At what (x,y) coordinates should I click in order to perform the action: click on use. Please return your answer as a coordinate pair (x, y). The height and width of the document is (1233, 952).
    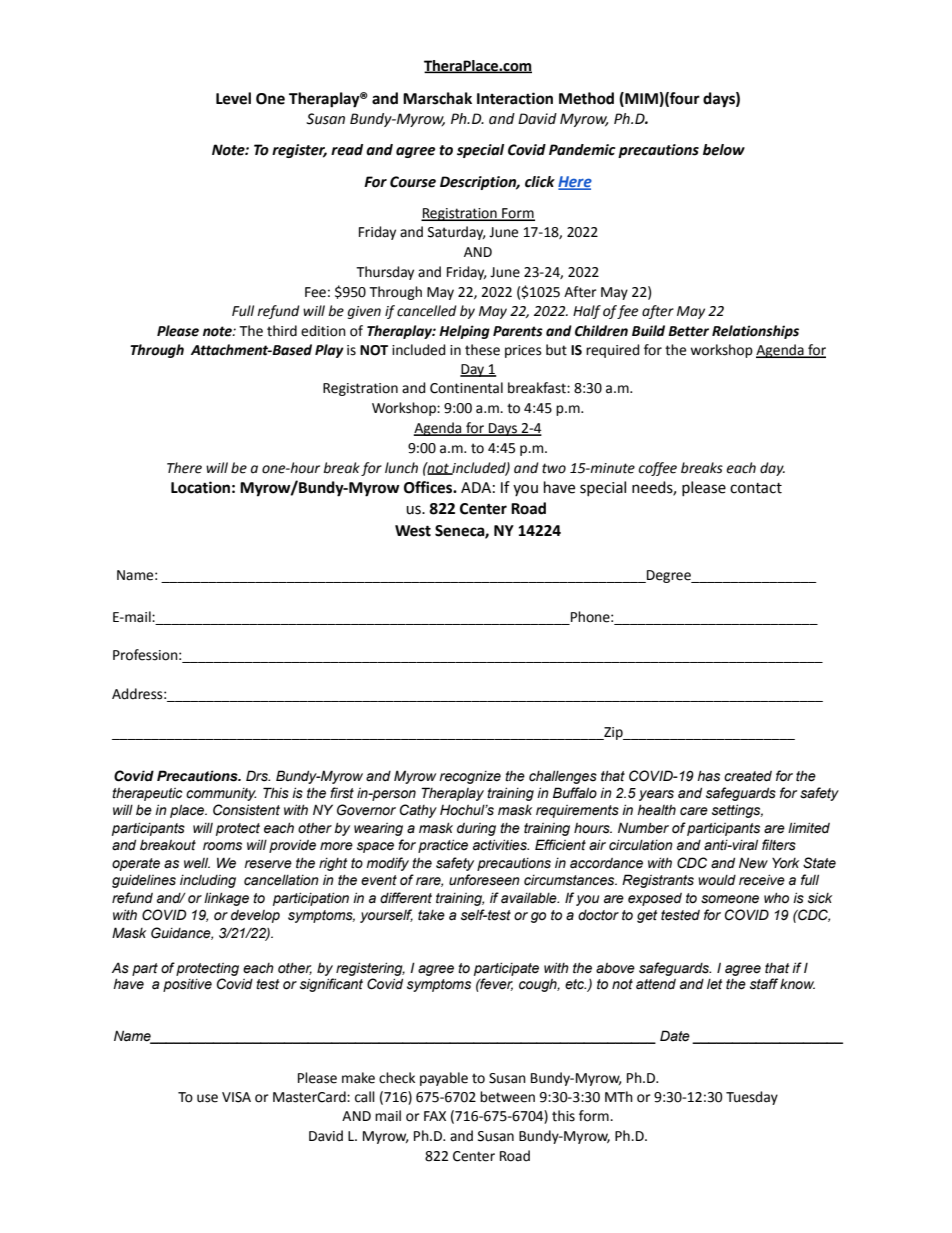
    Looking at the image, I should click on (207, 1098).
